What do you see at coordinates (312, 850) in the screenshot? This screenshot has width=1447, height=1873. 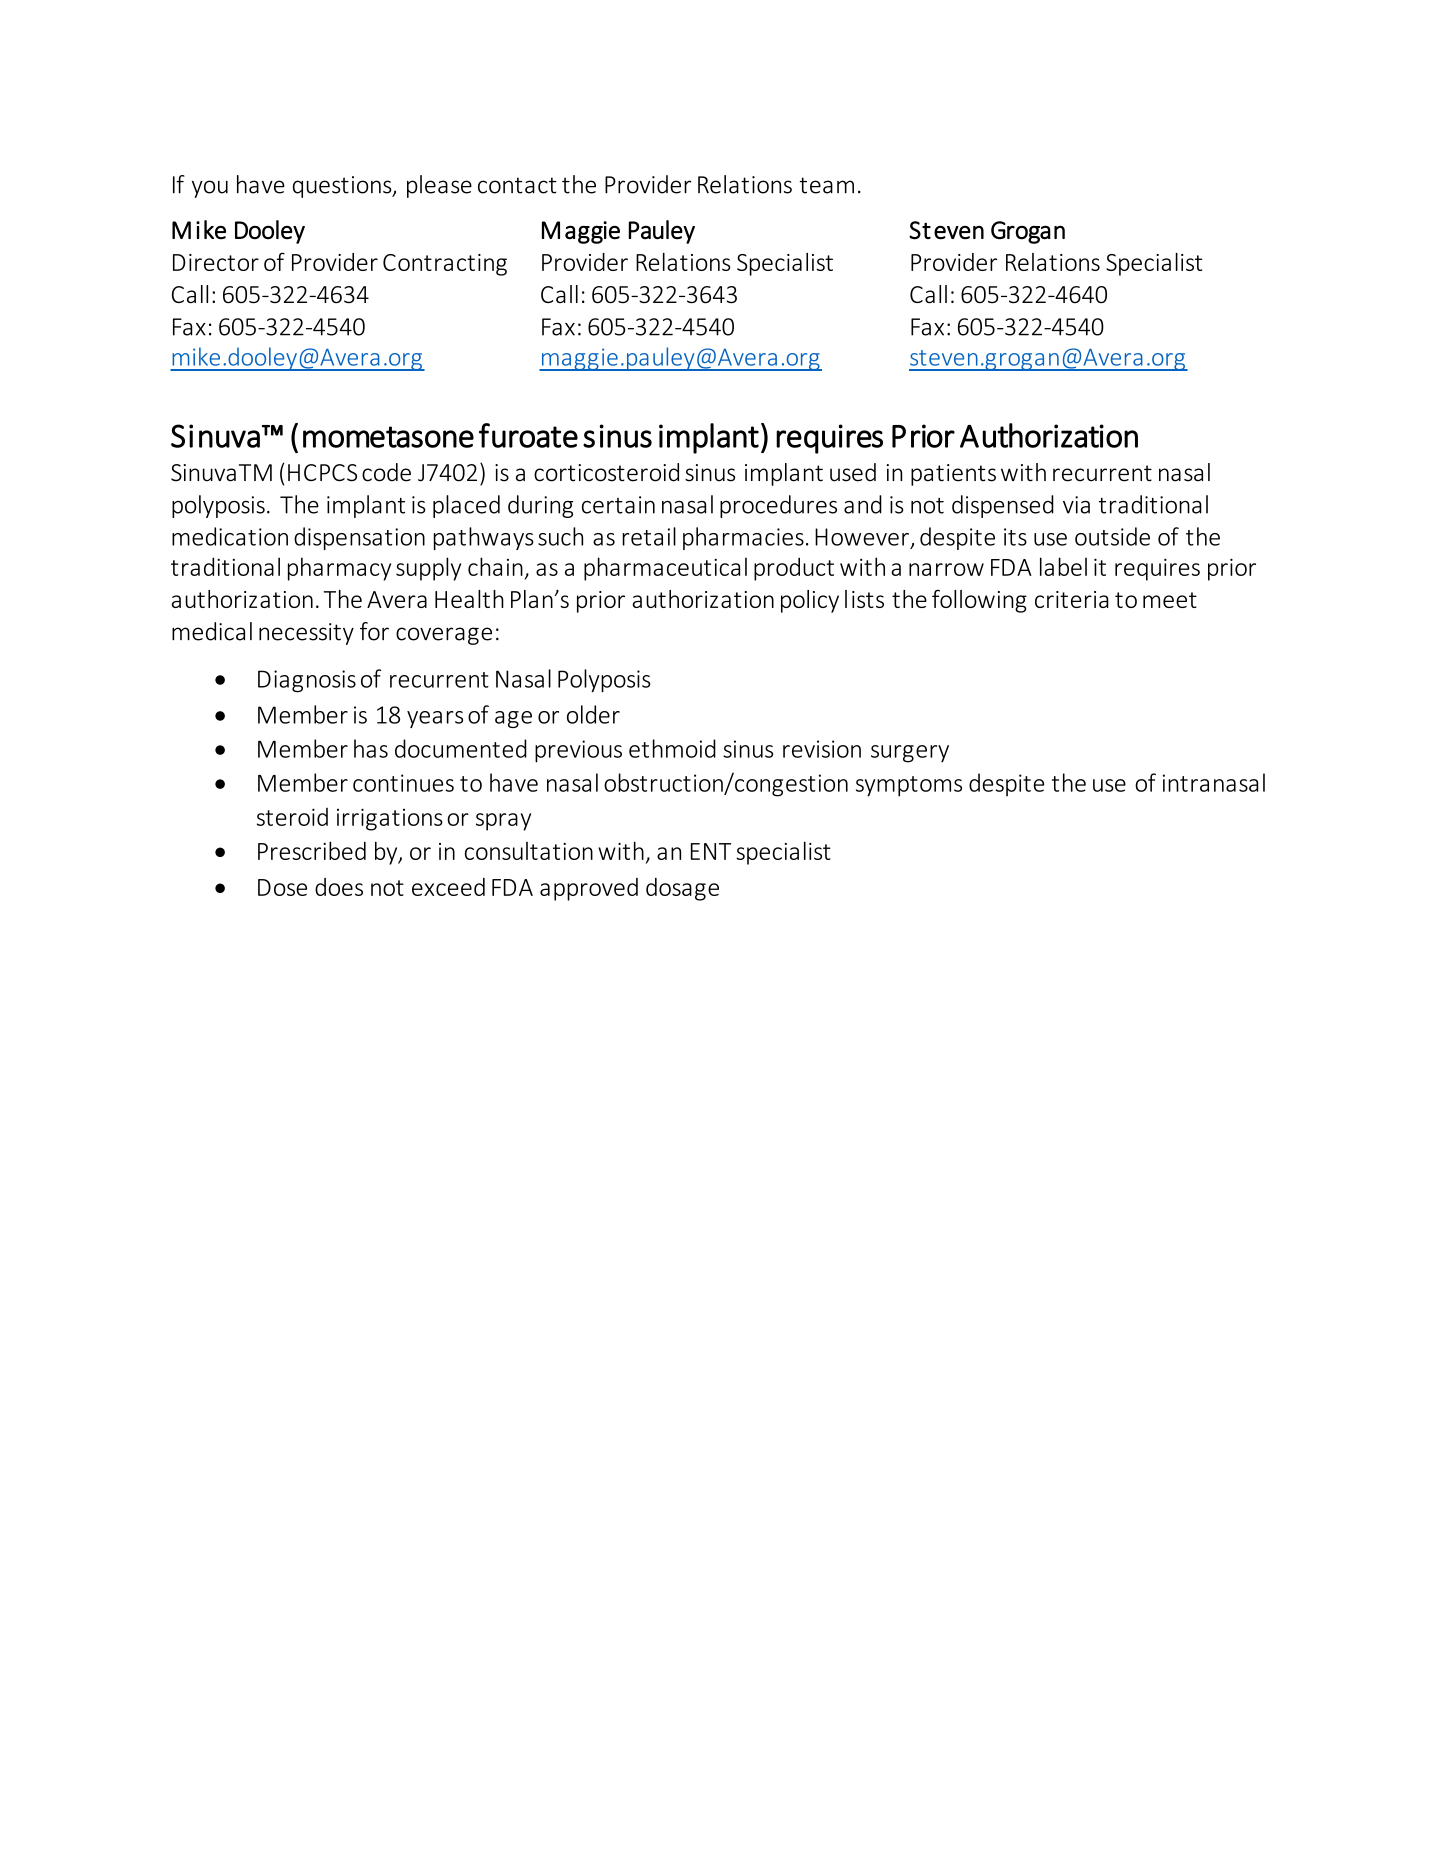 I see `Prescribed` at bounding box center [312, 850].
